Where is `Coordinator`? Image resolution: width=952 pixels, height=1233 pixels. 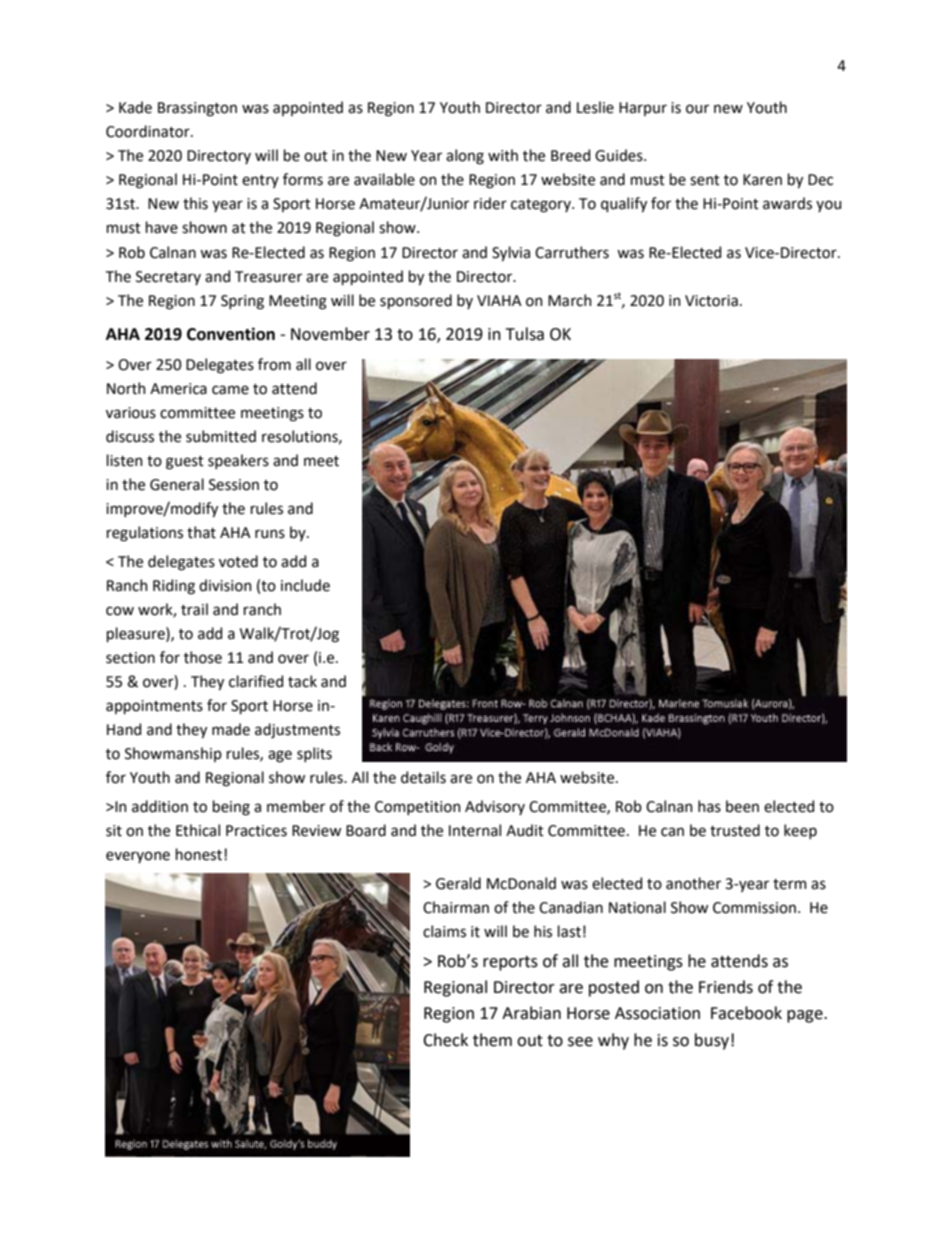 Coordinator is located at coordinates (149, 131).
